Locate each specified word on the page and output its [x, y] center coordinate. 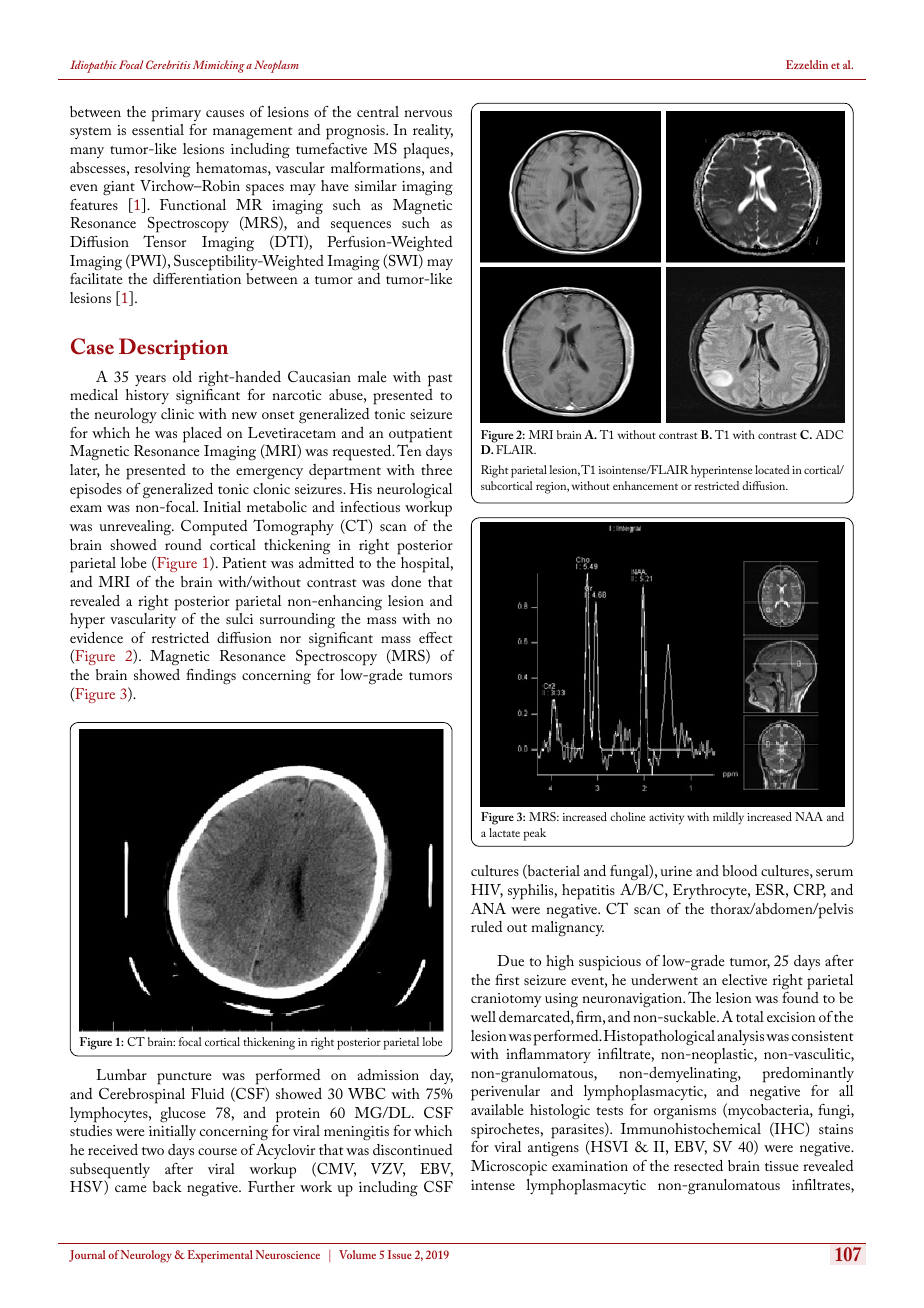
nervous [428, 113]
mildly [728, 818]
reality [433, 131]
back [167, 1186]
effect [436, 637]
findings [211, 677]
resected [698, 1165]
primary [176, 114]
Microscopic [509, 1168]
